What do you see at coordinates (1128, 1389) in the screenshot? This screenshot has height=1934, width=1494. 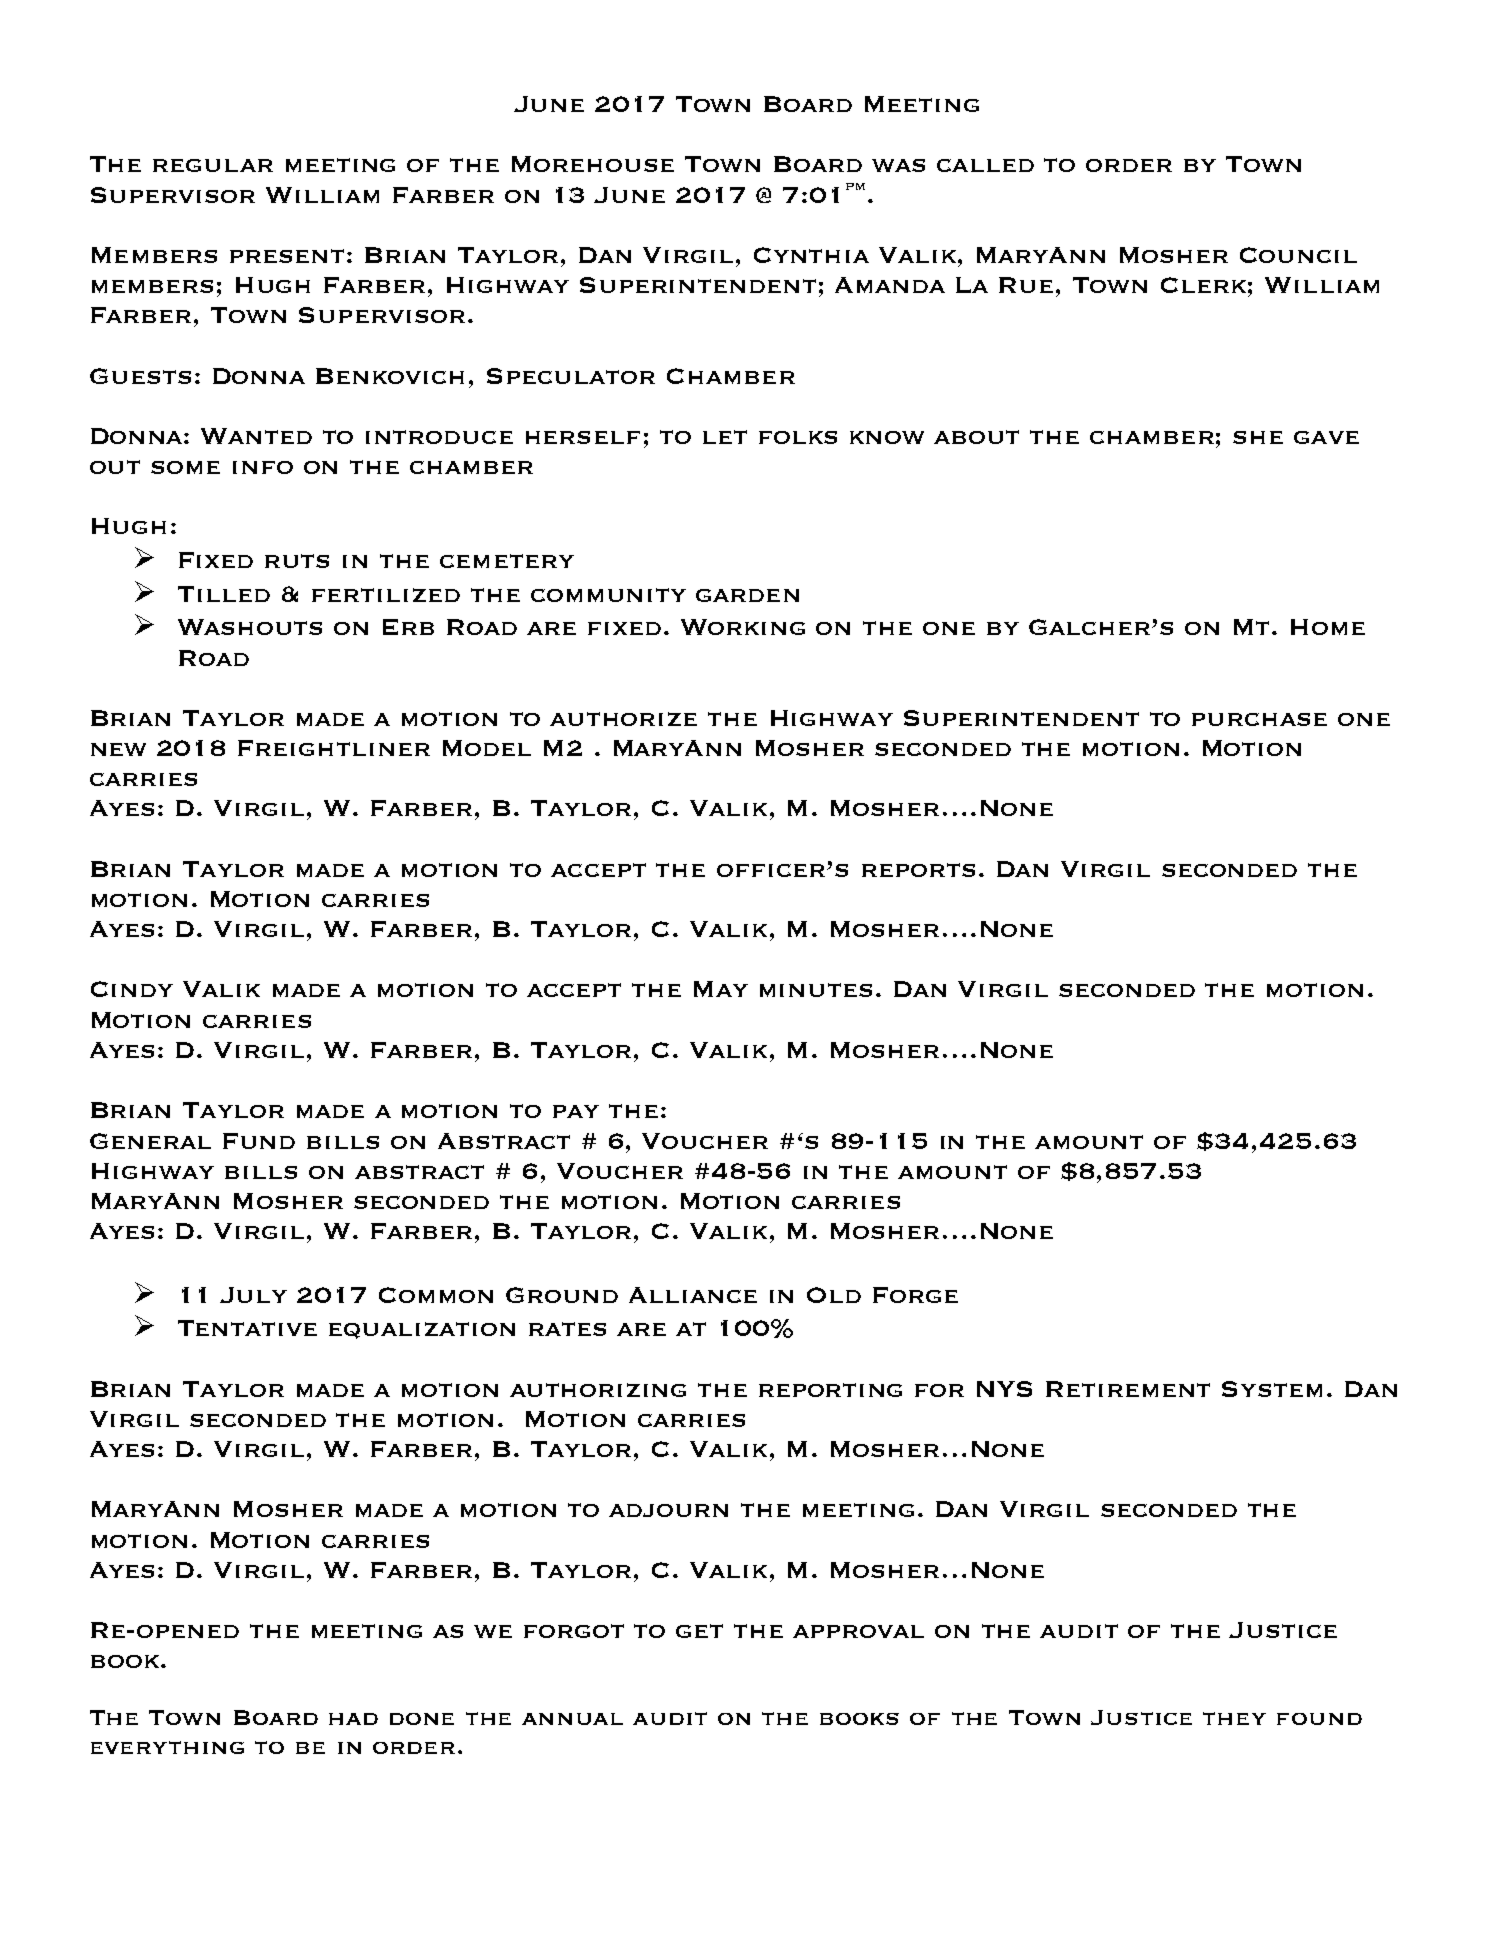 I see `Retirement` at bounding box center [1128, 1389].
